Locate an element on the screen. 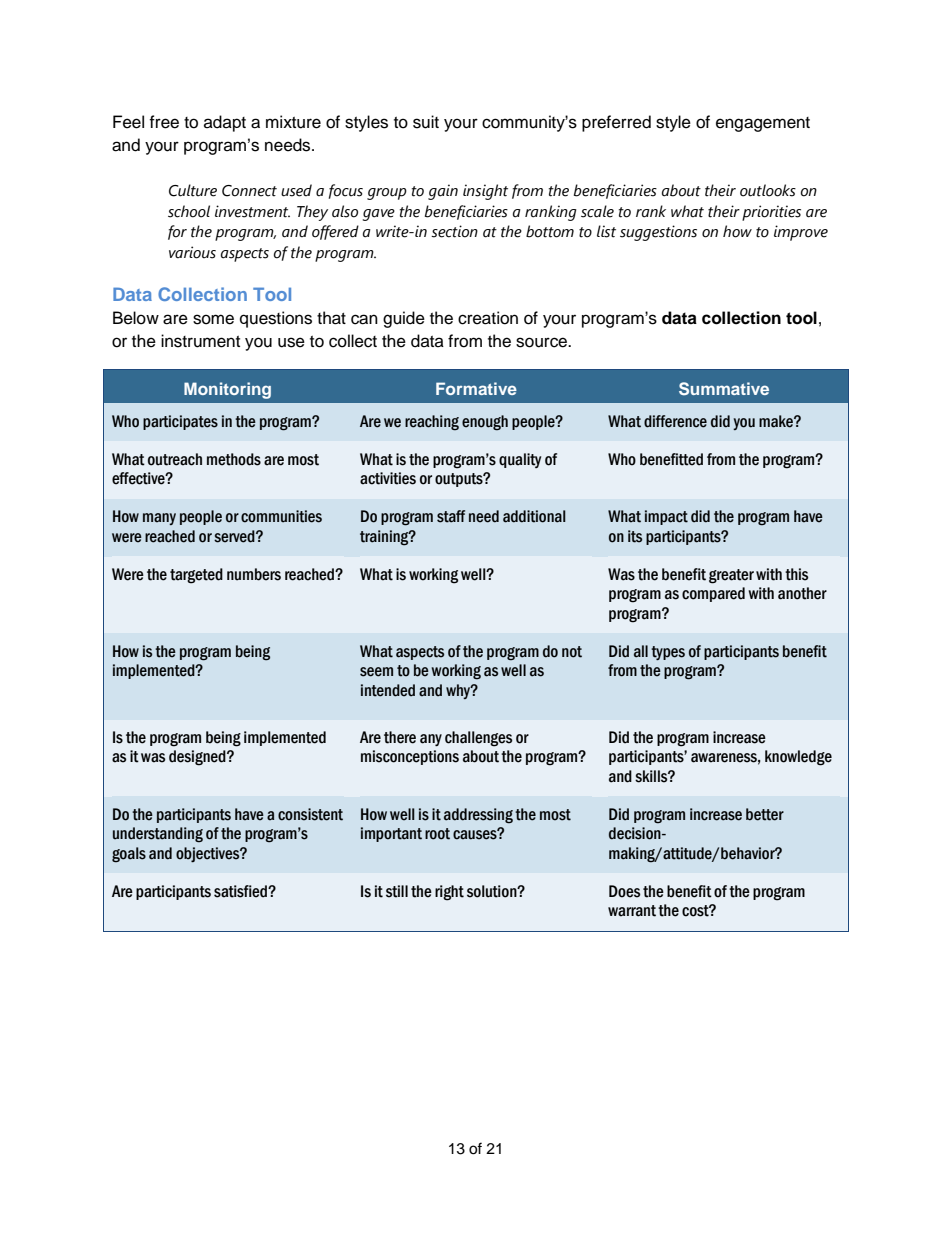 This screenshot has height=1233, width=952. suit is located at coordinates (426, 122).
